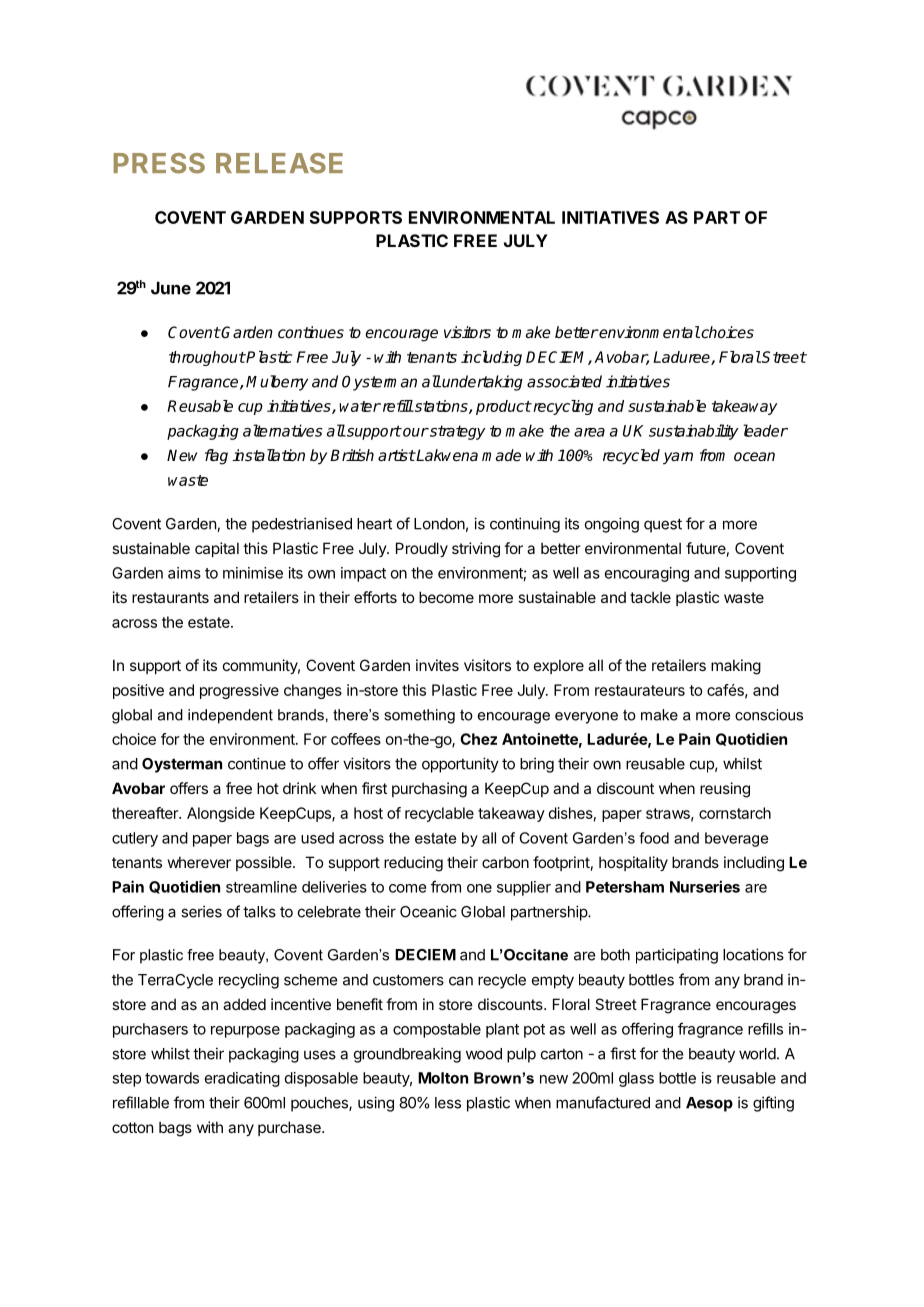 The height and width of the screenshot is (1307, 924). Describe the element at coordinates (448, 1103) in the screenshot. I see `less` at that location.
